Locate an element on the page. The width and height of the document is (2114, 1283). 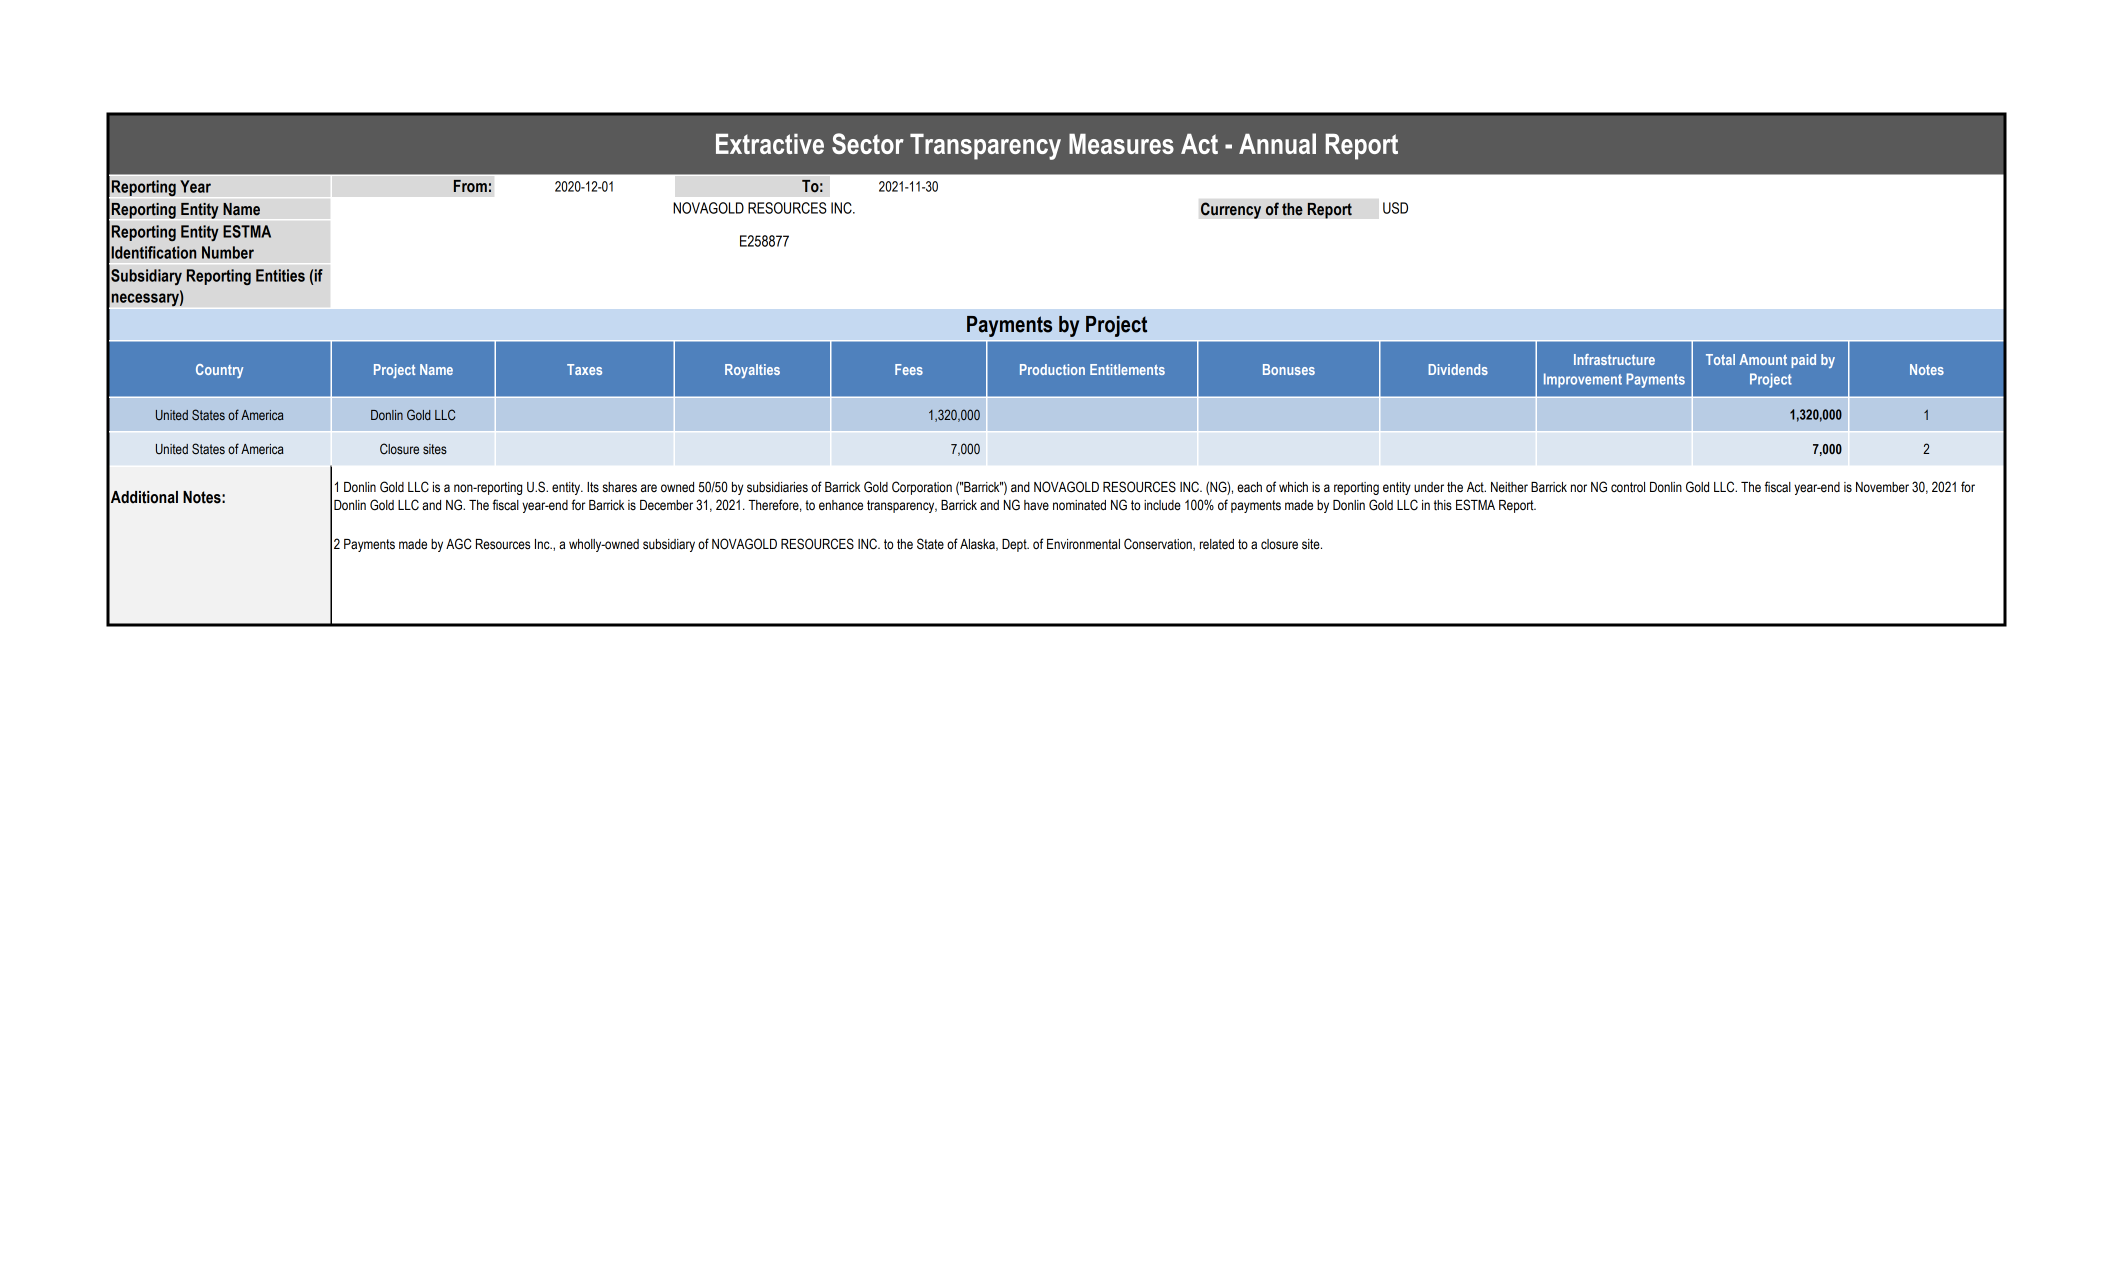
Measures is located at coordinates (1121, 144).
